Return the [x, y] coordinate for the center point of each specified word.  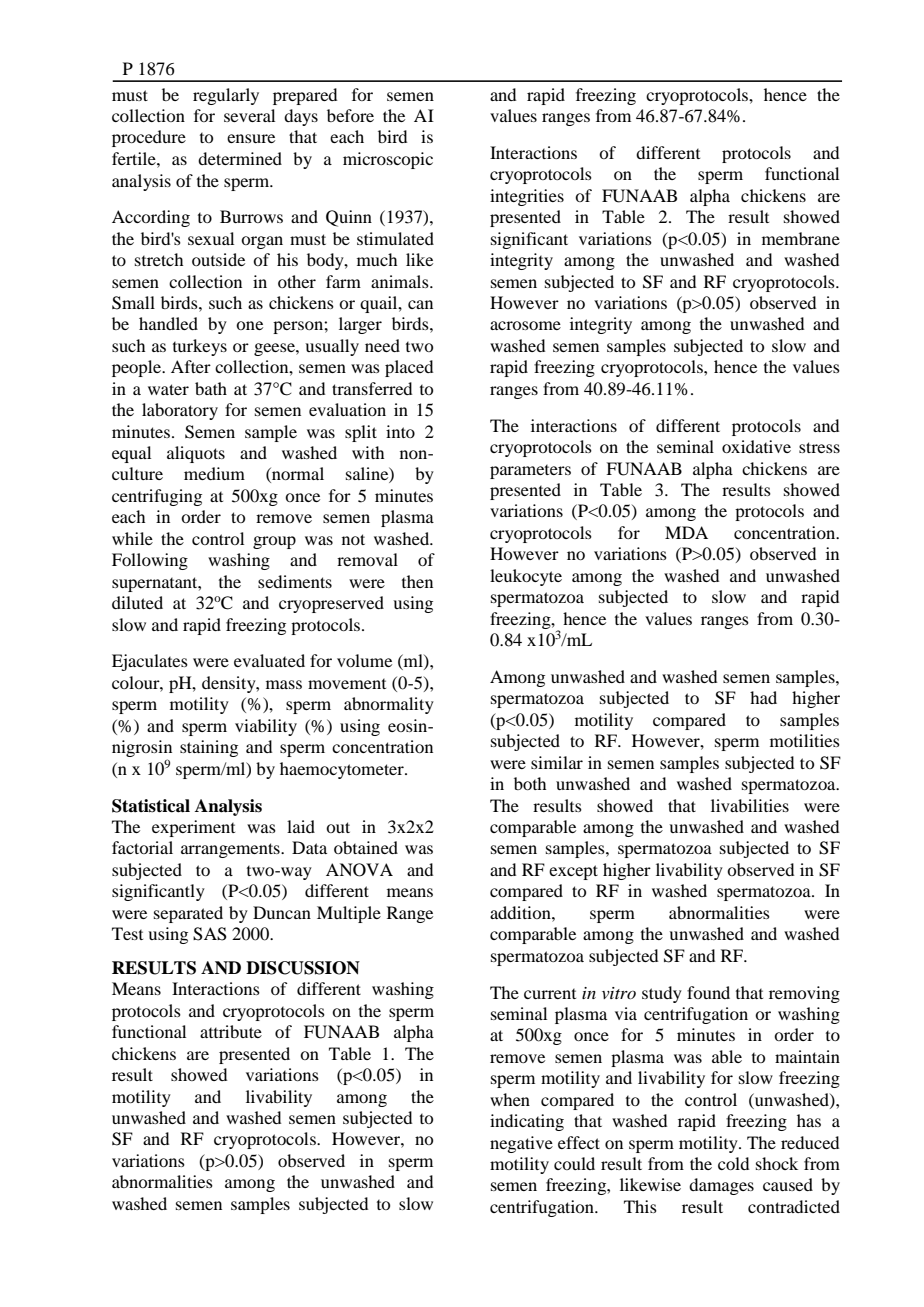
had [763, 697]
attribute [231, 1031]
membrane [801, 238]
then [417, 581]
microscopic [388, 160]
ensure [251, 138]
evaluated [269, 660]
